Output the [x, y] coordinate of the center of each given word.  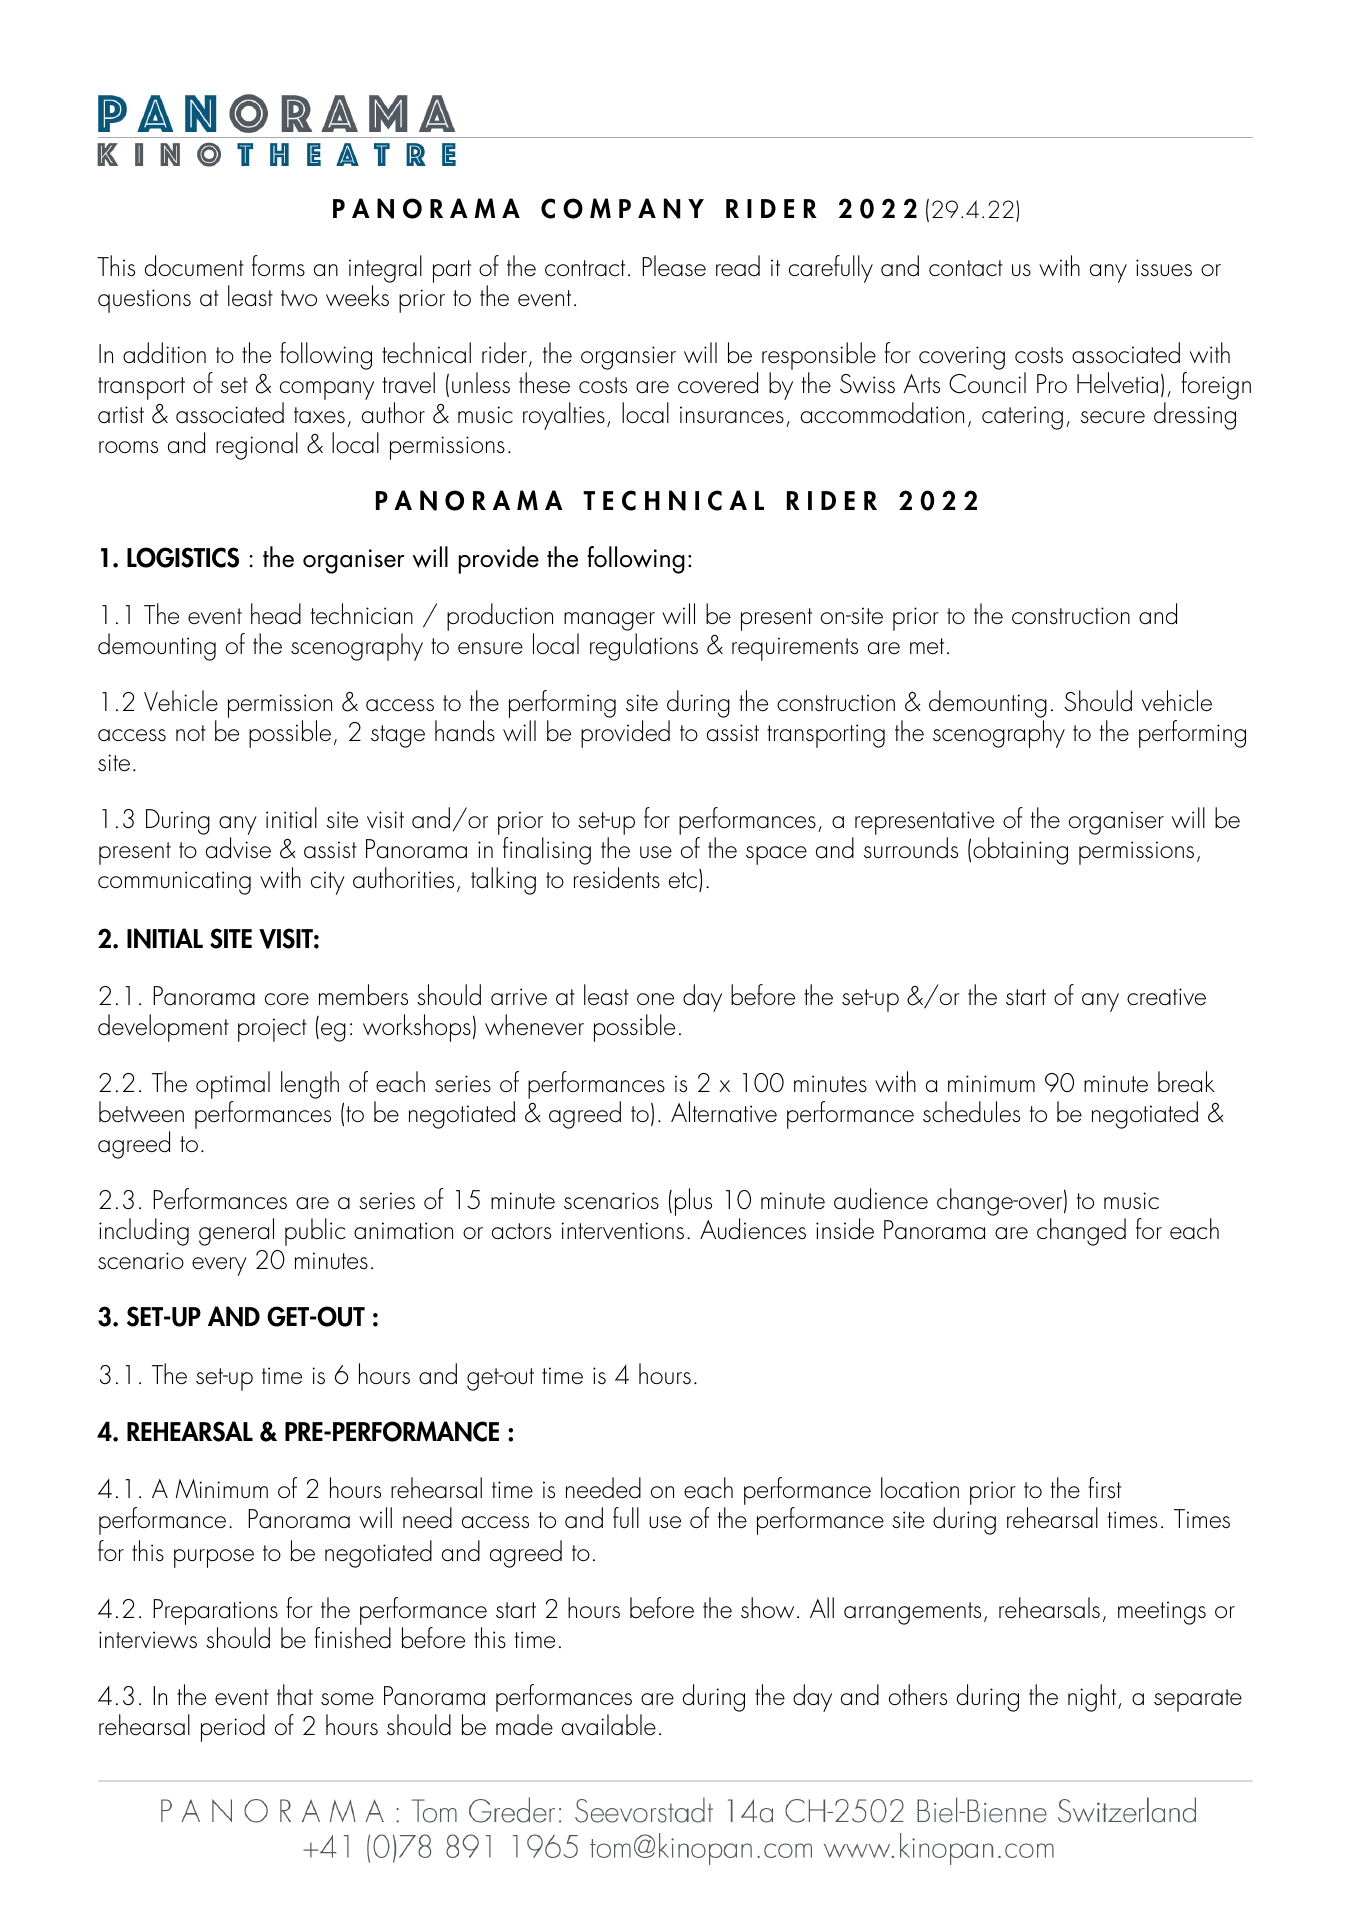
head [276, 613]
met [927, 646]
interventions [622, 1231]
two [299, 298]
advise [238, 848]
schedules [971, 1112]
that [295, 1695]
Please [674, 266]
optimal [233, 1086]
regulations [644, 647]
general [236, 1232]
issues [1164, 268]
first [1104, 1488]
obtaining [1020, 851]
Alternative [724, 1112]
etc [683, 880]
